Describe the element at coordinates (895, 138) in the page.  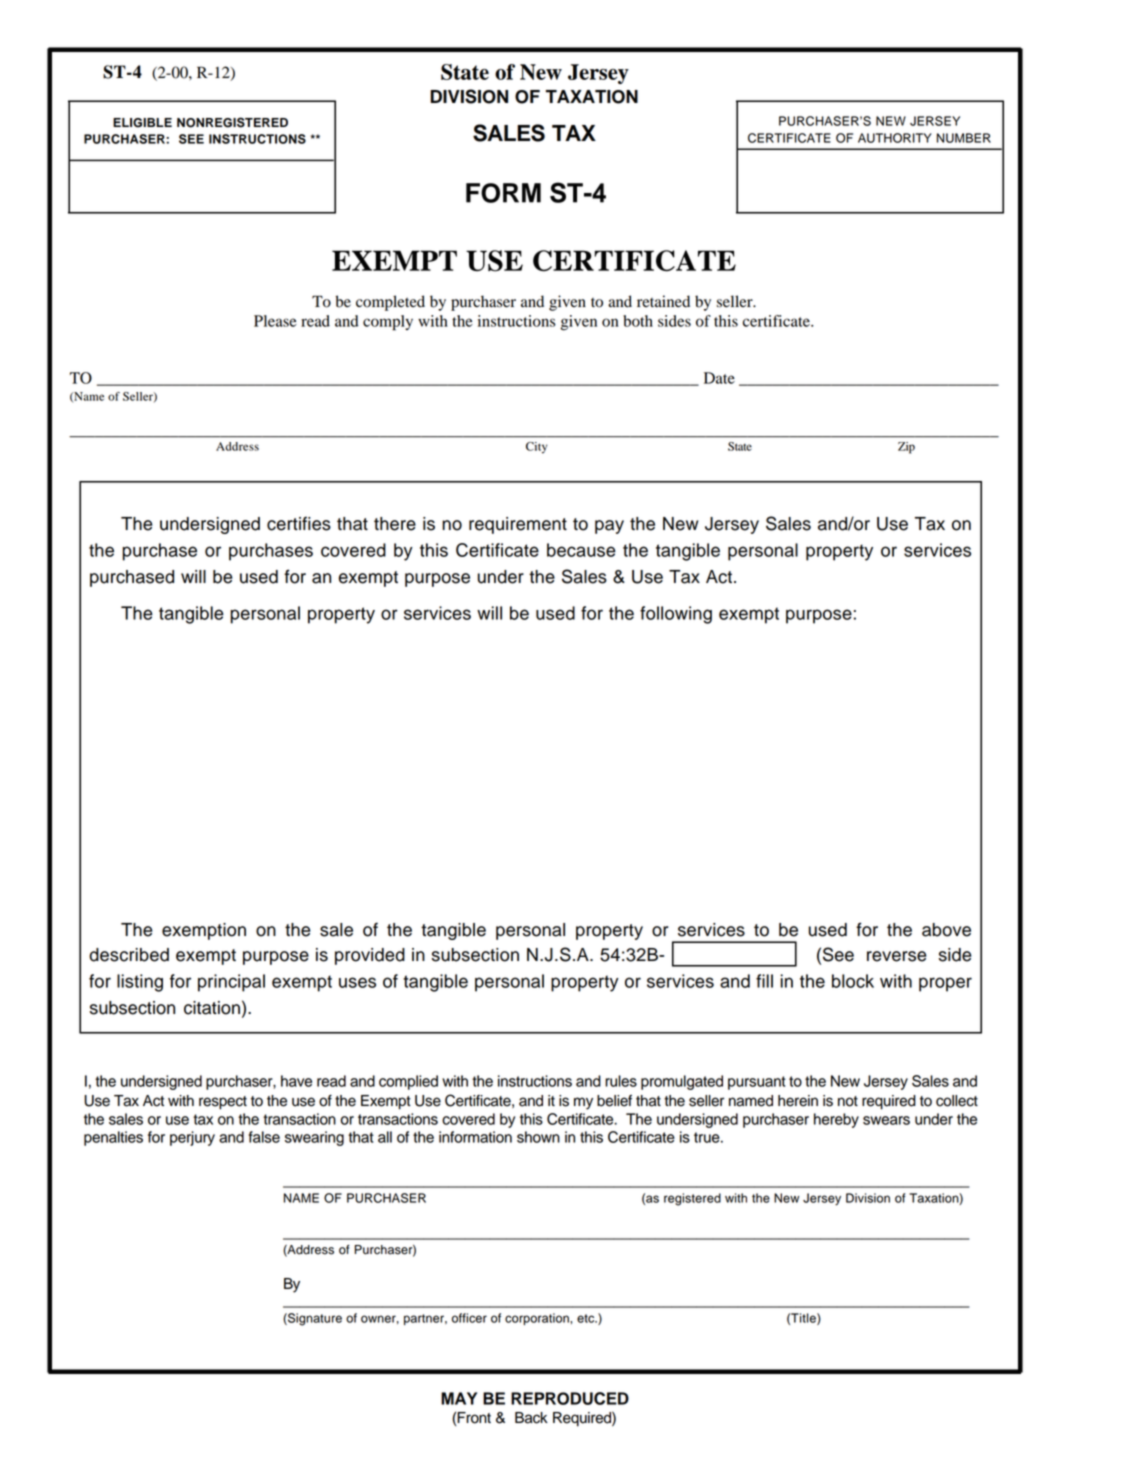
I see `AUTHORITY` at that location.
